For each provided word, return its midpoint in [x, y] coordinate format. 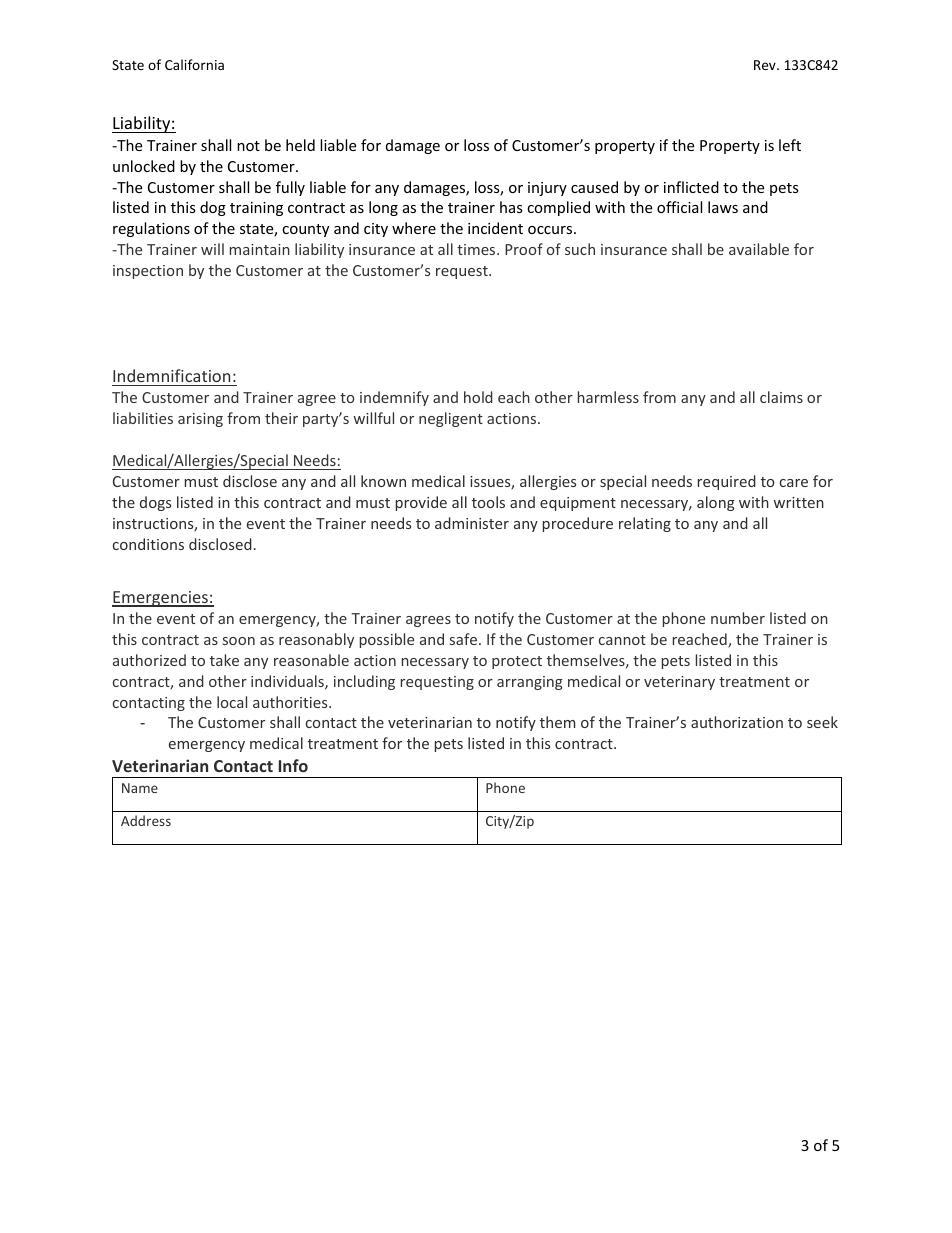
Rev [766, 65]
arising [200, 420]
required [727, 482]
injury [547, 189]
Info [293, 765]
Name [140, 788]
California [194, 64]
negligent [451, 419]
